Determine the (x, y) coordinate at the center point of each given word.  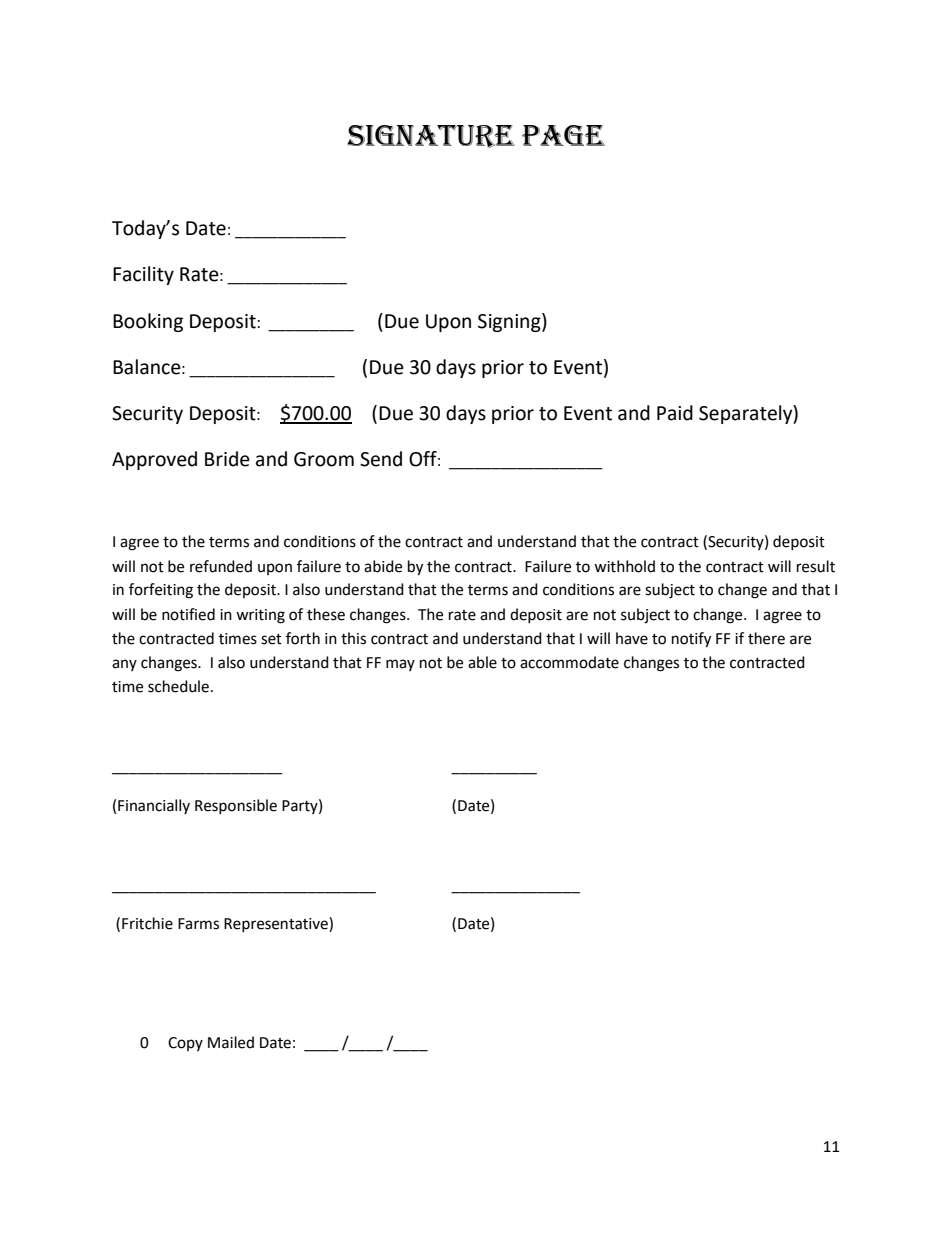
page (563, 135)
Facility (143, 275)
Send (381, 459)
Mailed (231, 1042)
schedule (178, 686)
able (482, 662)
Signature (431, 136)
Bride (227, 459)
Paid (675, 413)
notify (691, 640)
